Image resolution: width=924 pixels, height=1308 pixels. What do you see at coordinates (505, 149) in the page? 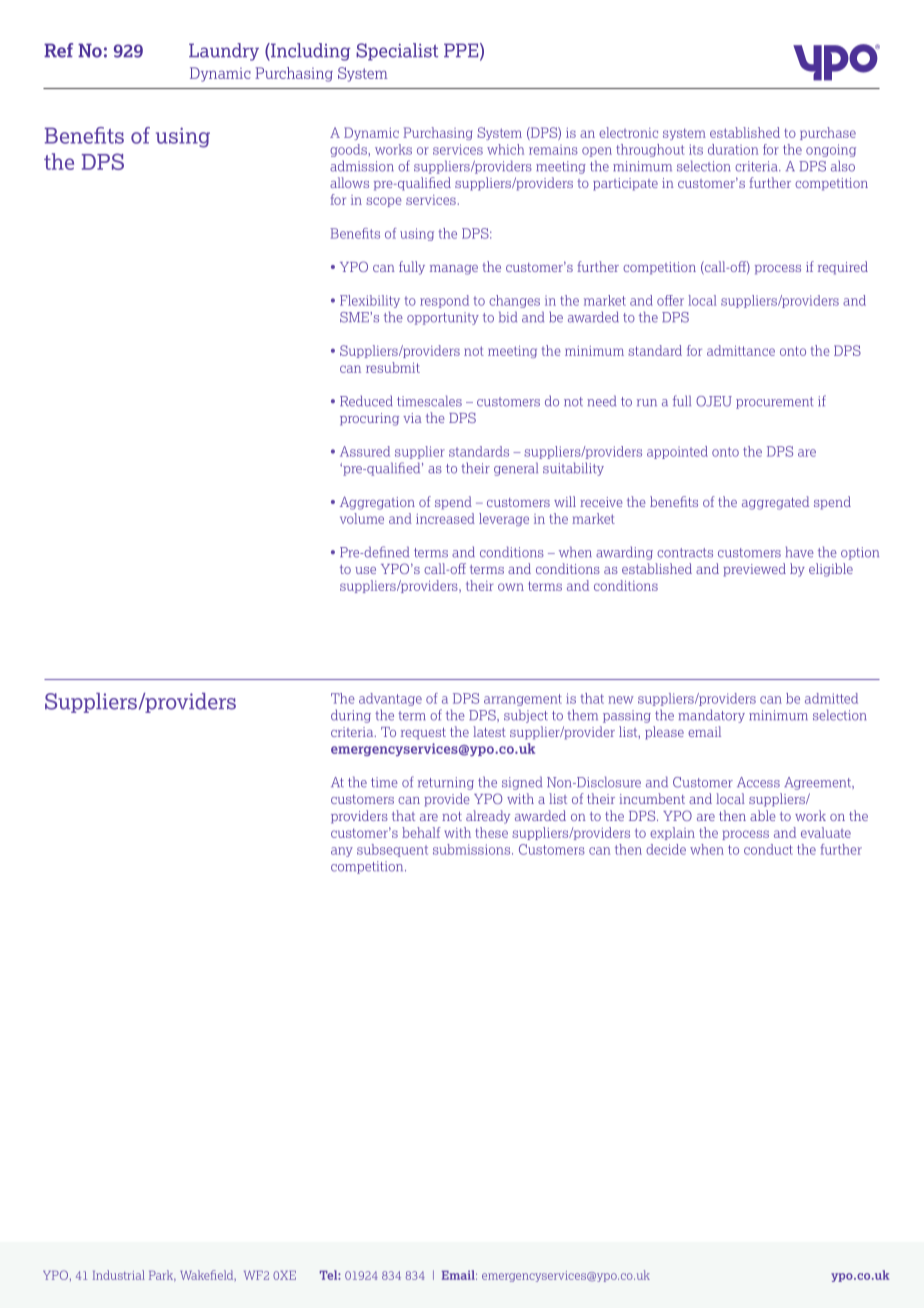
I see `which` at bounding box center [505, 149].
